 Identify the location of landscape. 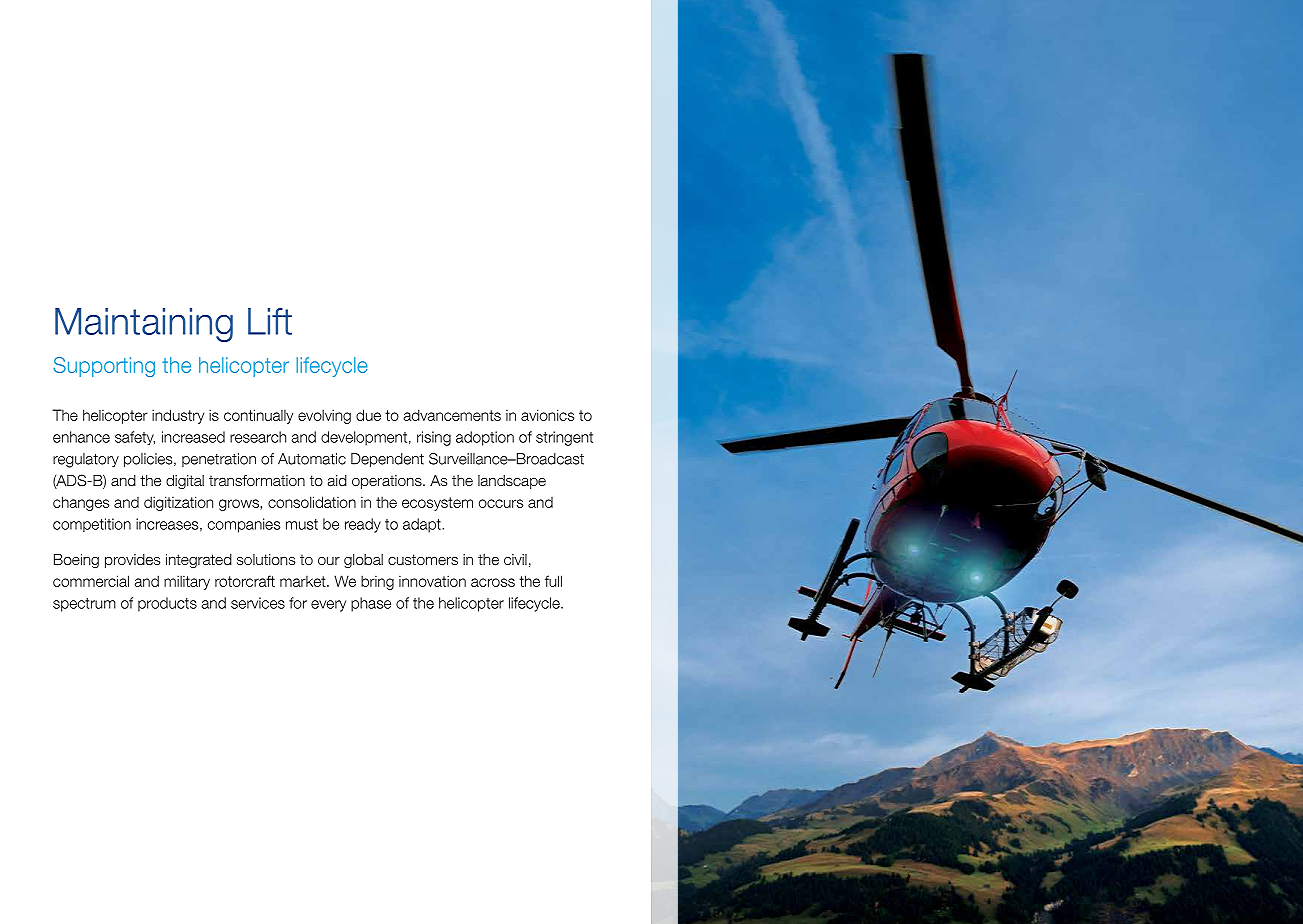
(512, 482).
